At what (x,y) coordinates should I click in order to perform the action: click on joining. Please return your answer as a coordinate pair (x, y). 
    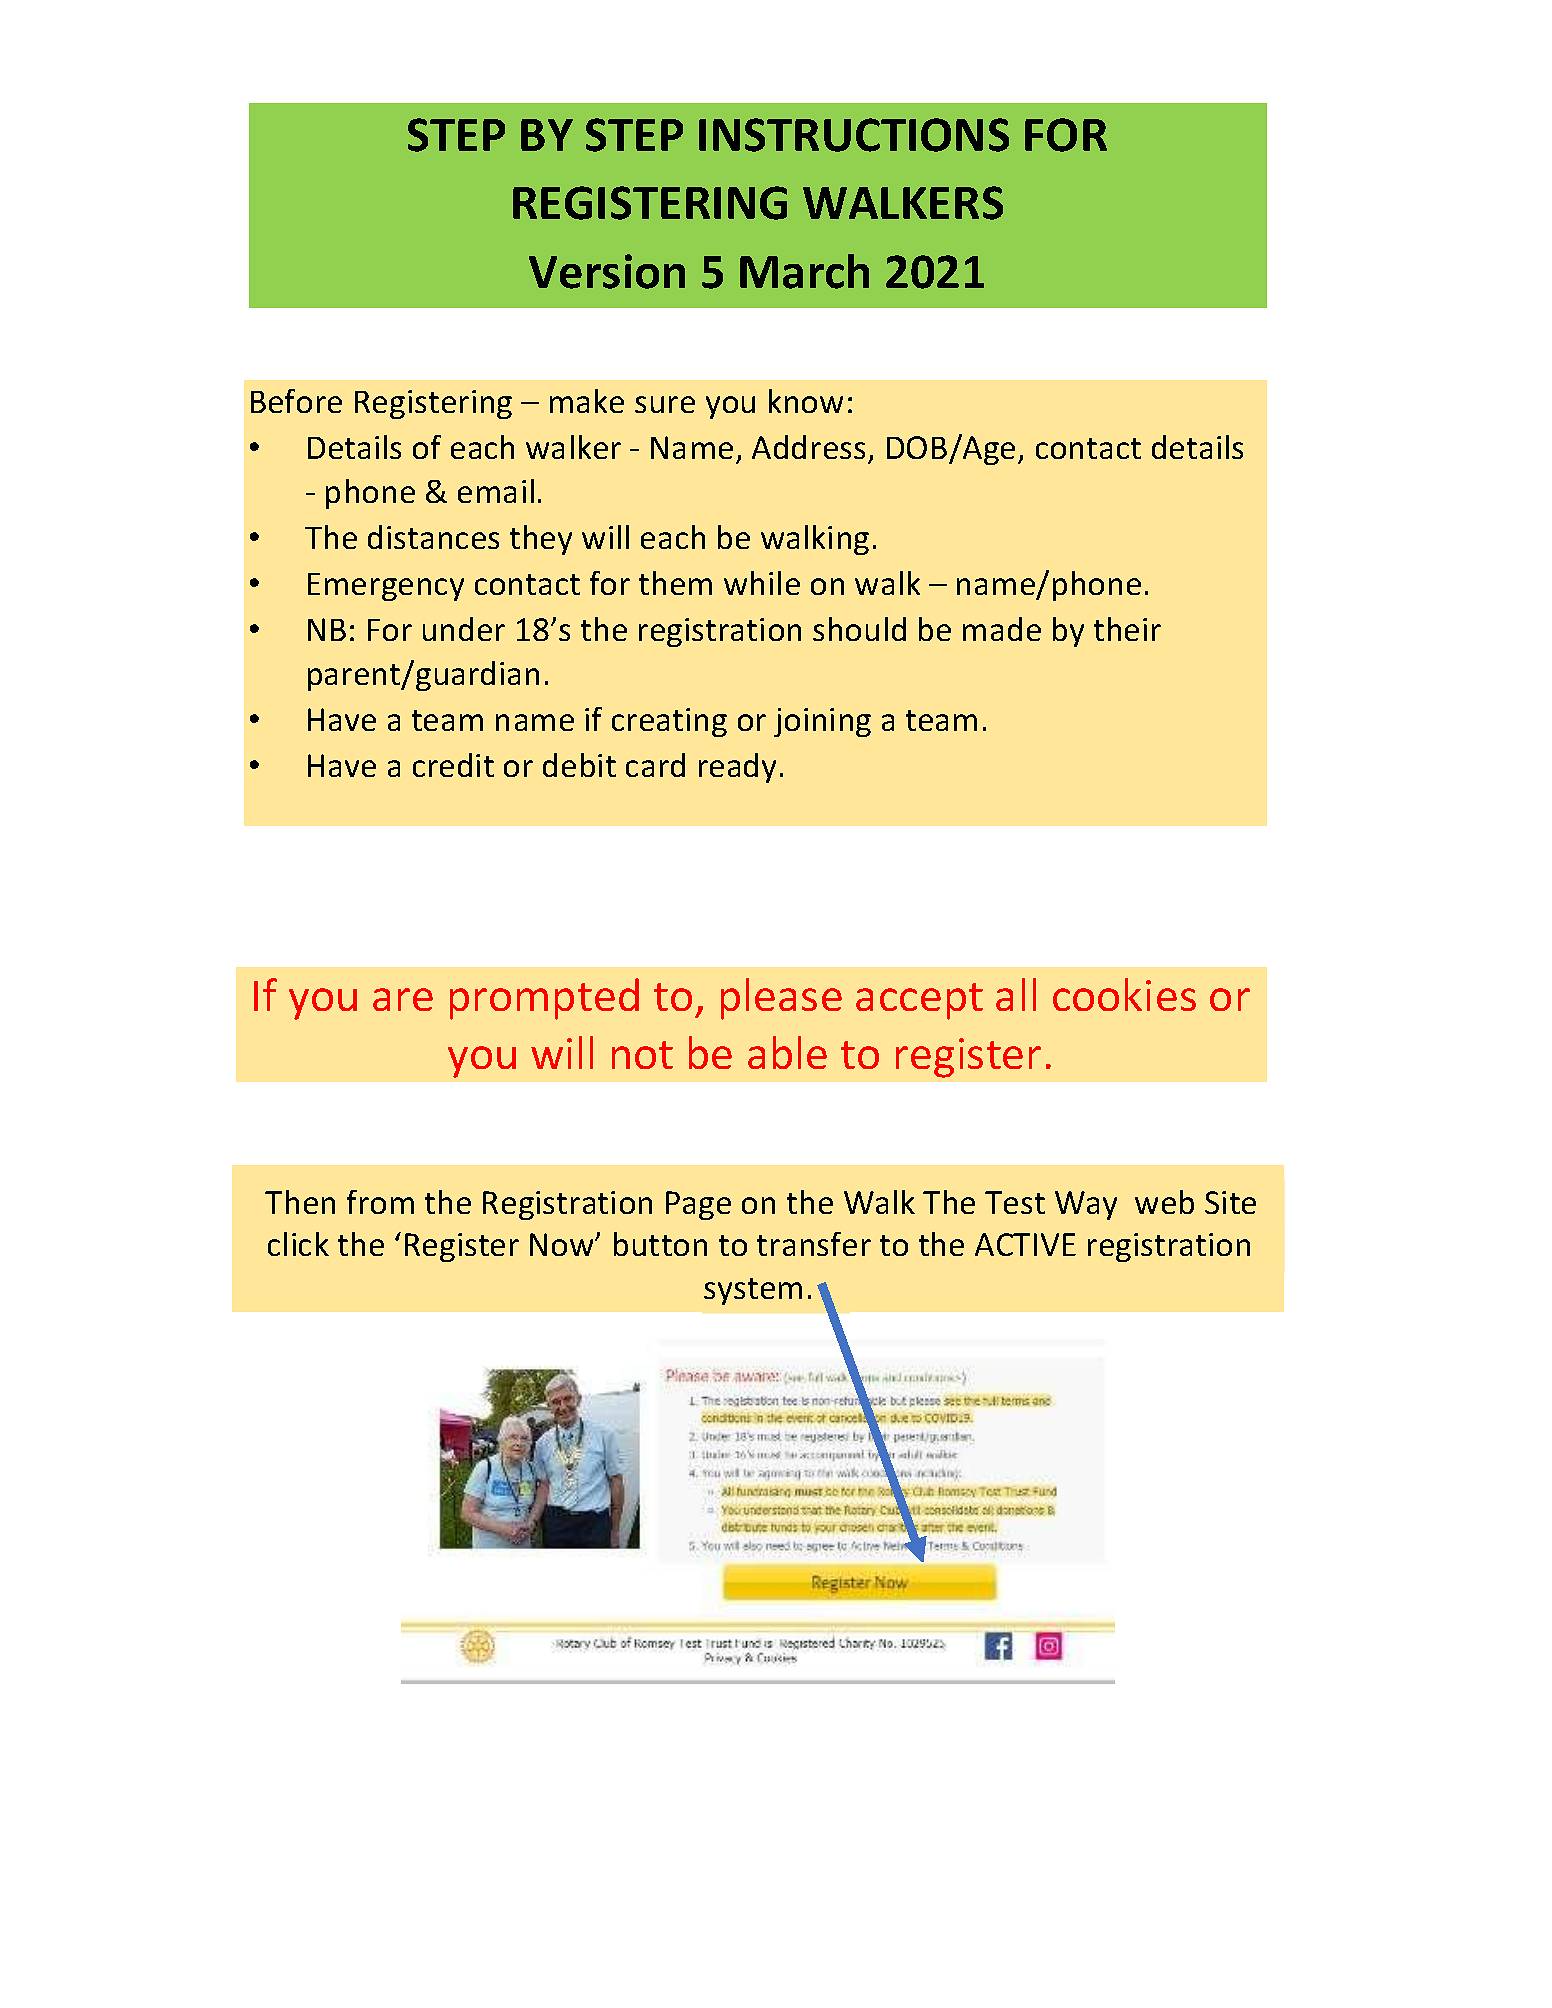
    Looking at the image, I should click on (822, 722).
